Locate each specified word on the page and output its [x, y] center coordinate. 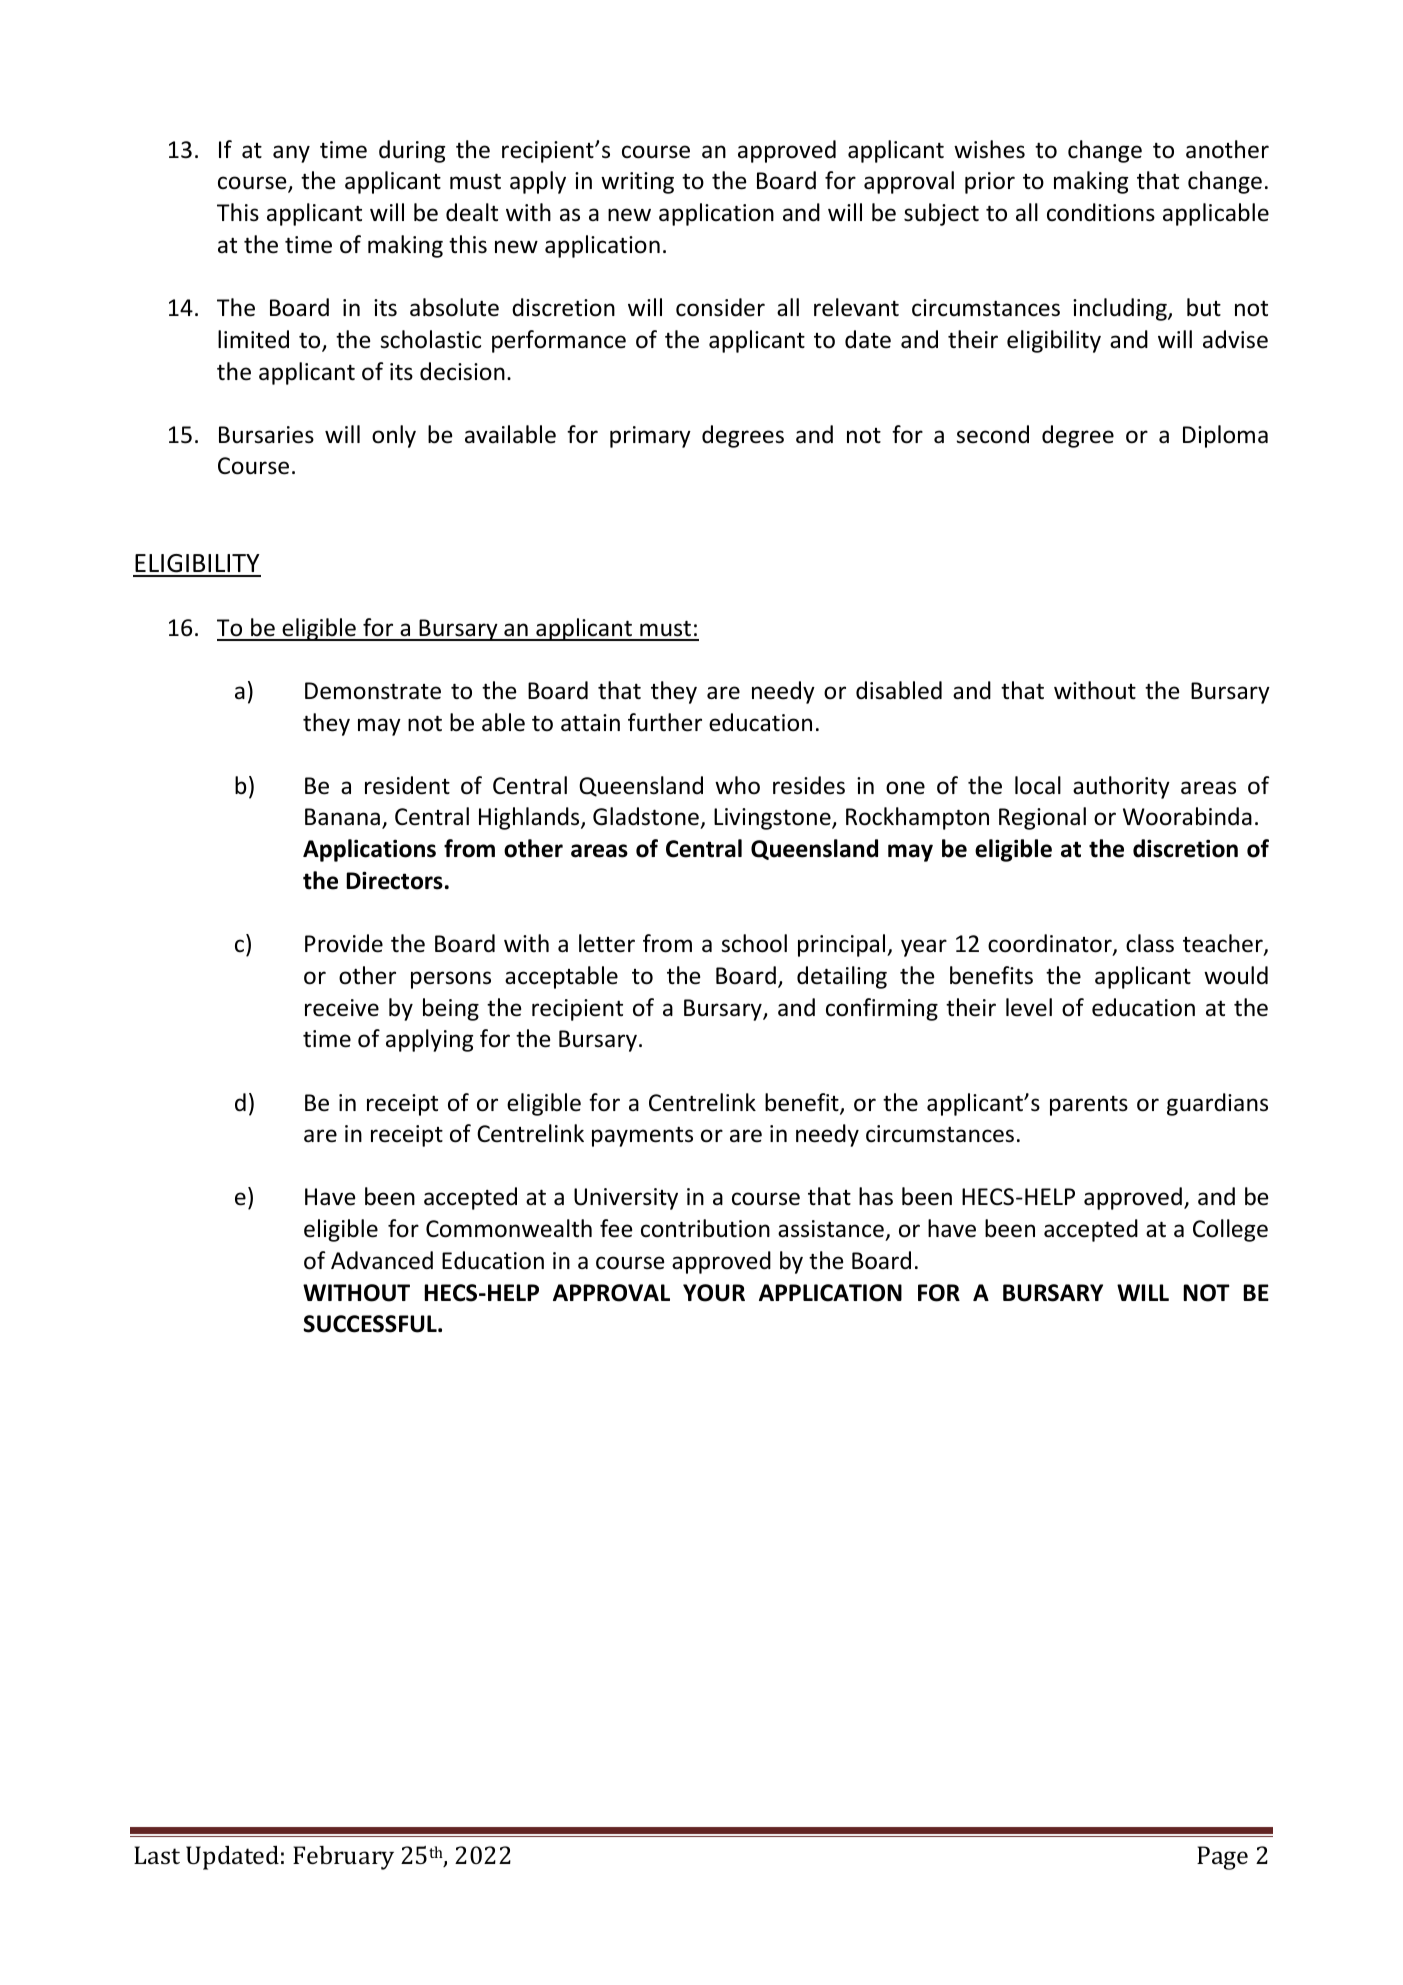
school [754, 943]
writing [637, 183]
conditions [1101, 212]
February [343, 1858]
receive [342, 1008]
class [1150, 943]
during [412, 151]
